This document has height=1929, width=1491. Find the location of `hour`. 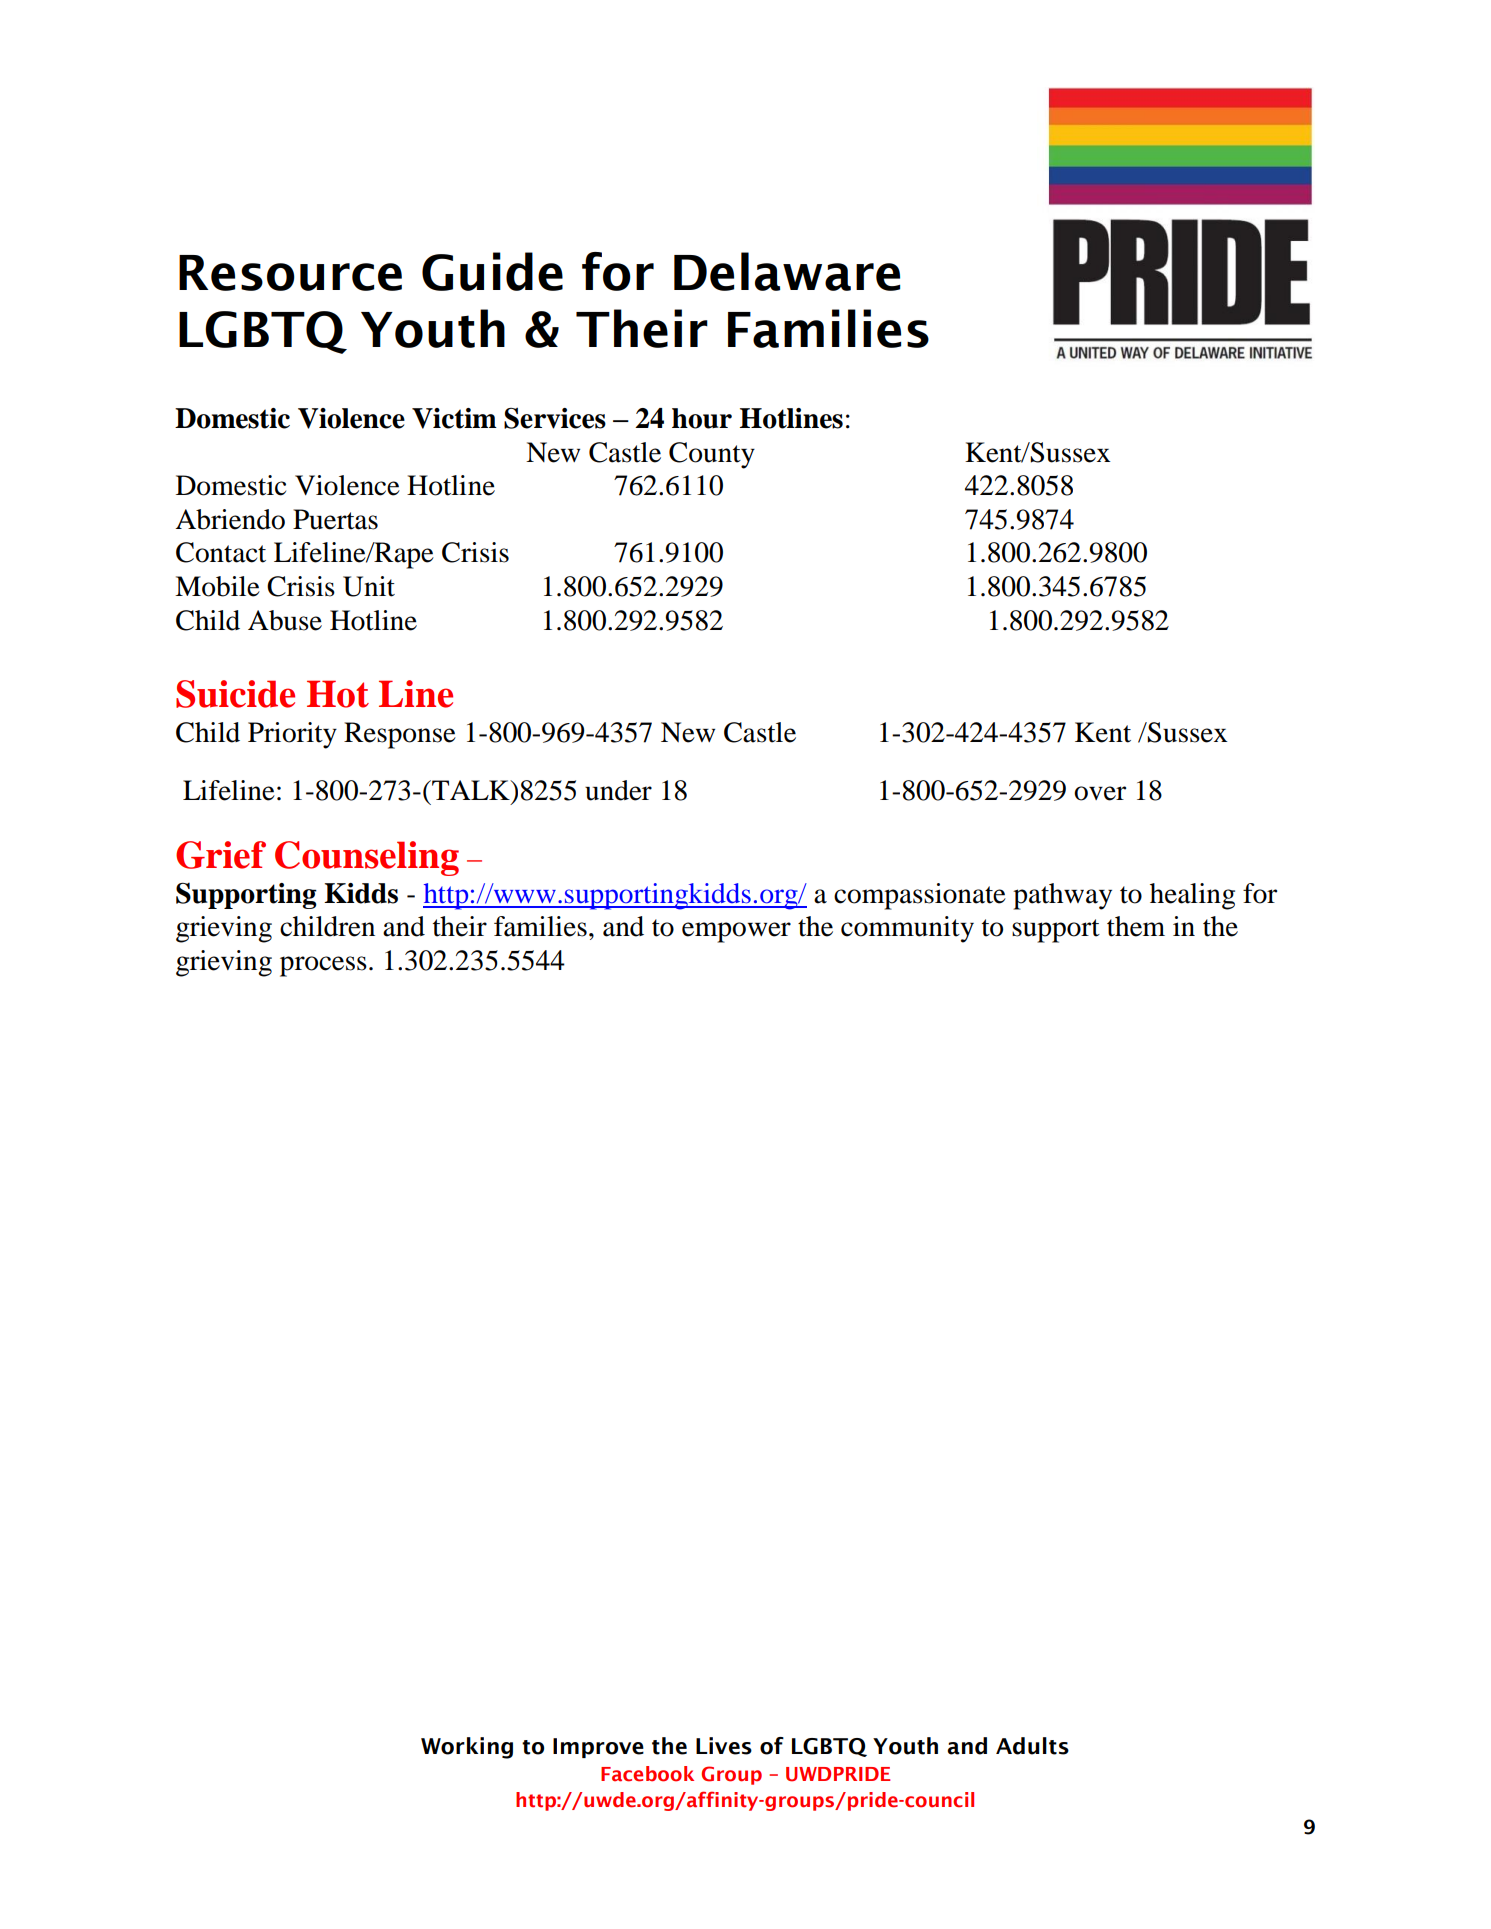

hour is located at coordinates (702, 418).
